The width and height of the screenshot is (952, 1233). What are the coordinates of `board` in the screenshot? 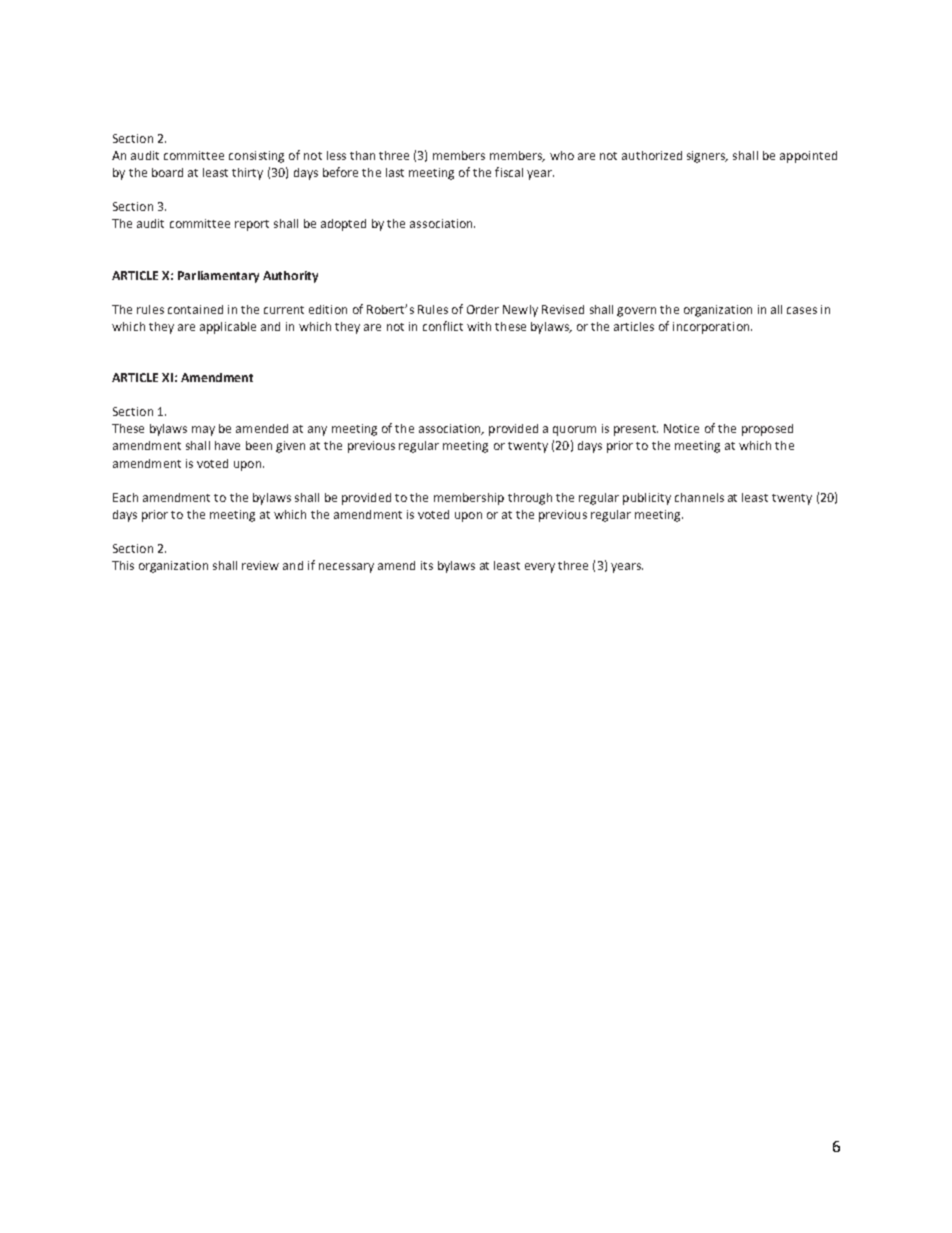 It's located at (167, 172).
